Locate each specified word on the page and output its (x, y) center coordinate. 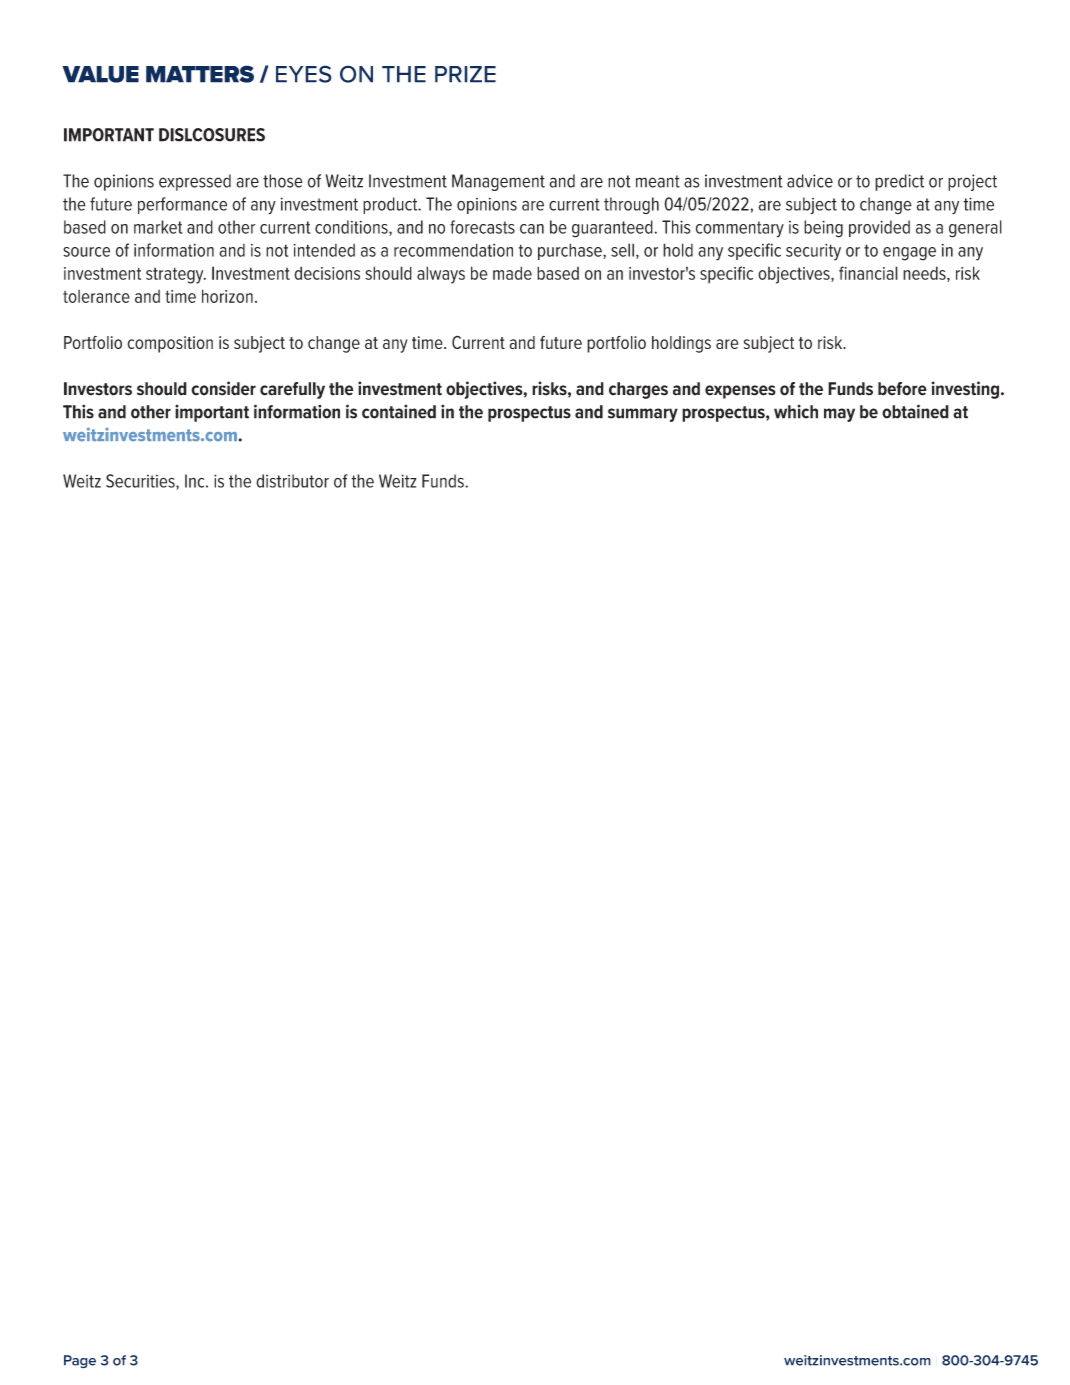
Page (80, 1362)
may (839, 415)
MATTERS (200, 74)
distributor (292, 481)
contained (399, 412)
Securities (141, 482)
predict (899, 182)
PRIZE (465, 74)
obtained (915, 411)
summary (643, 415)
